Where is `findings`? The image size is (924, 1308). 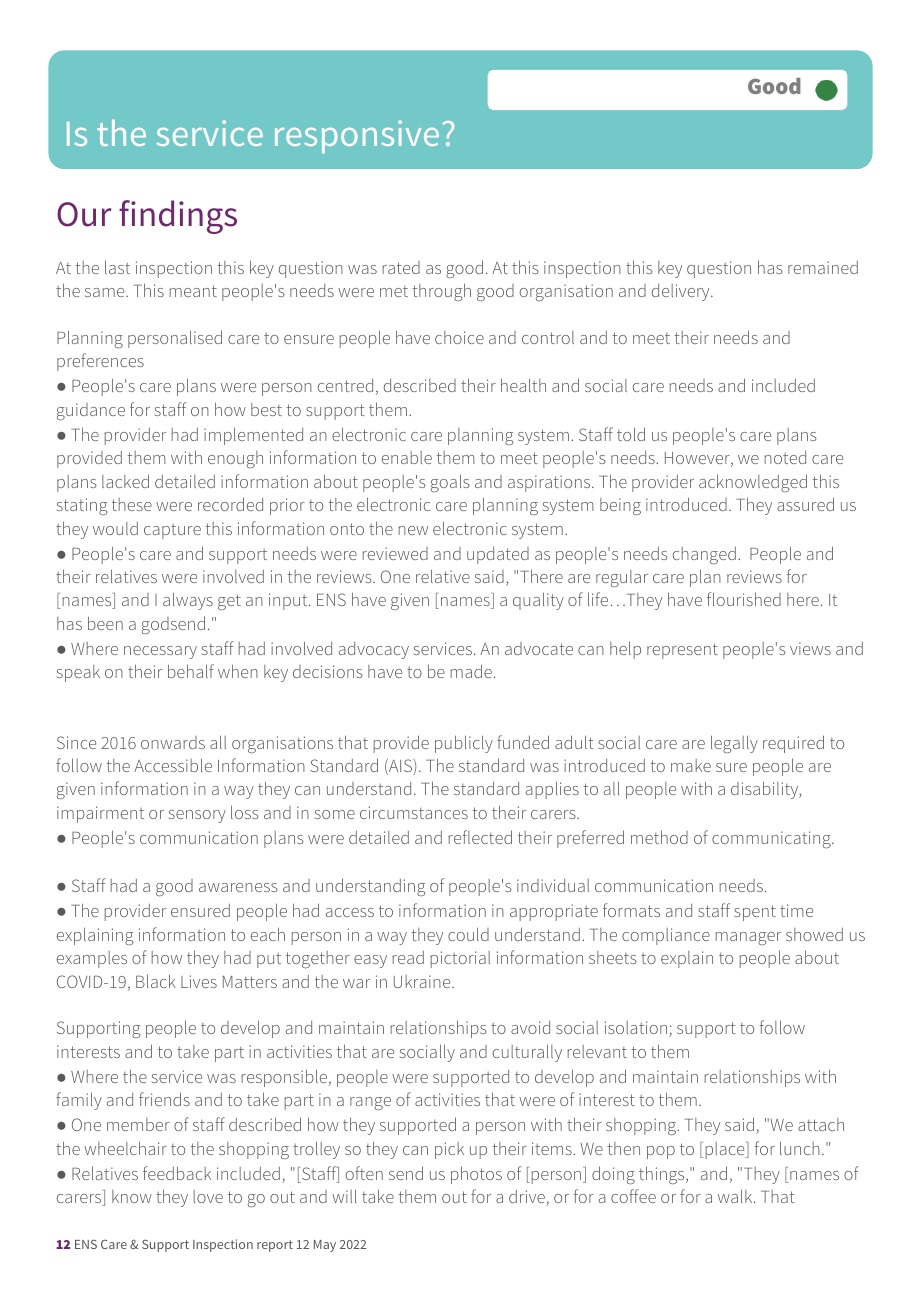
findings is located at coordinates (178, 217).
